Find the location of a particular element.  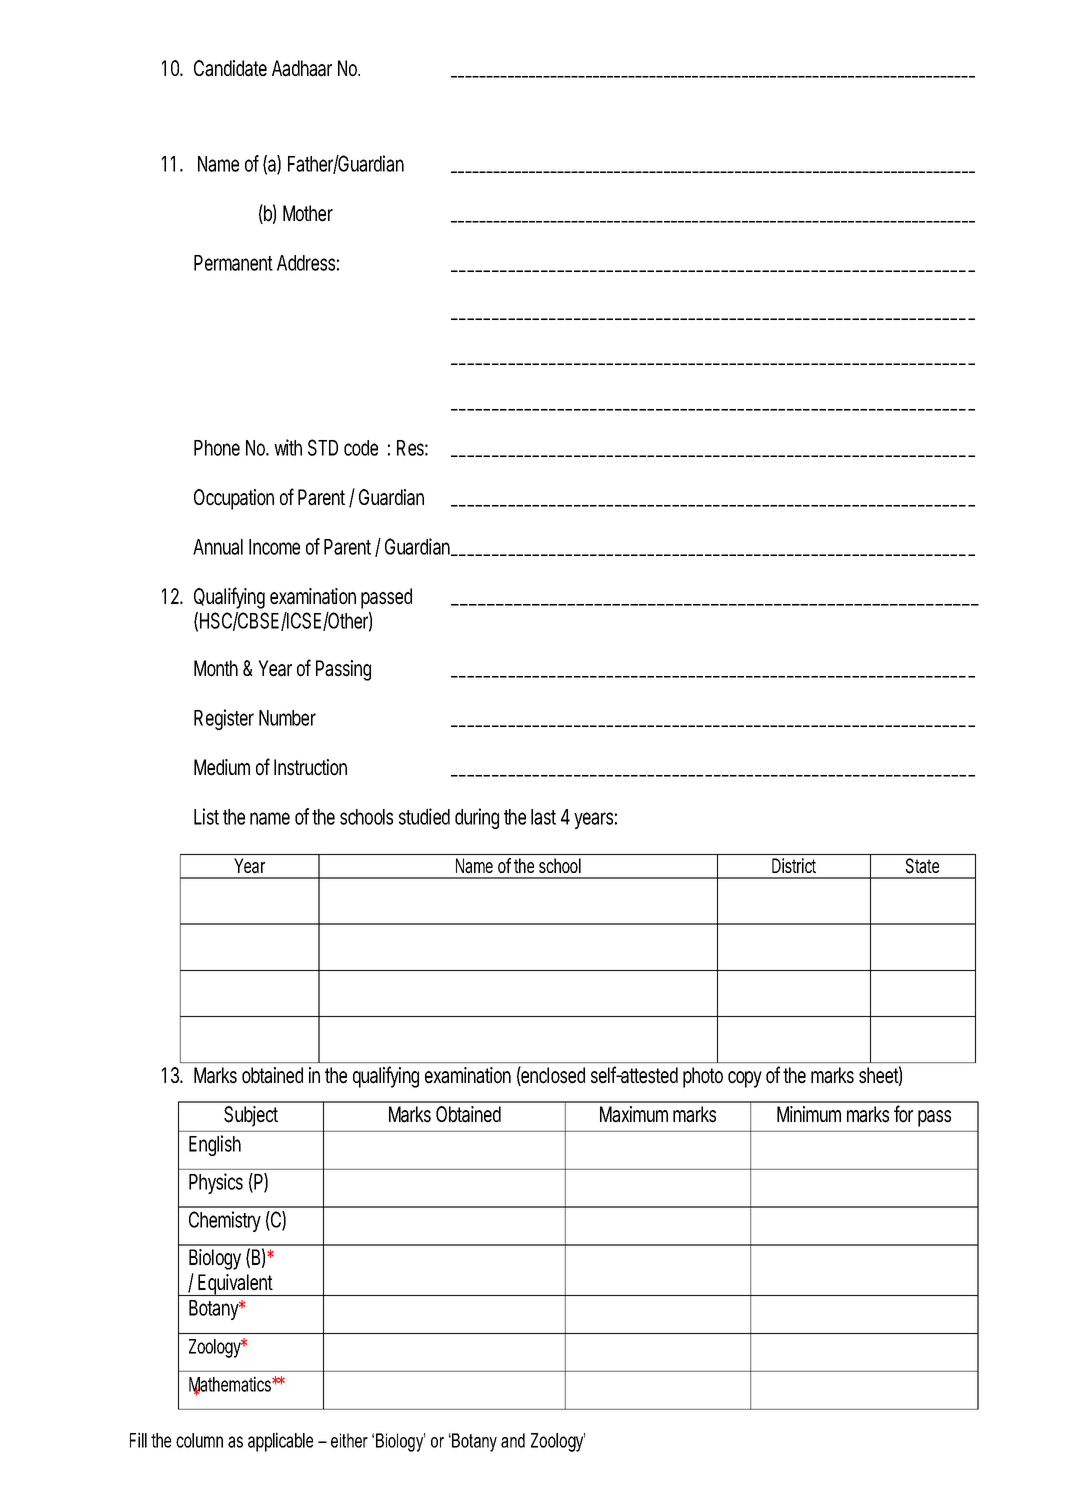

Candidate is located at coordinates (230, 68).
